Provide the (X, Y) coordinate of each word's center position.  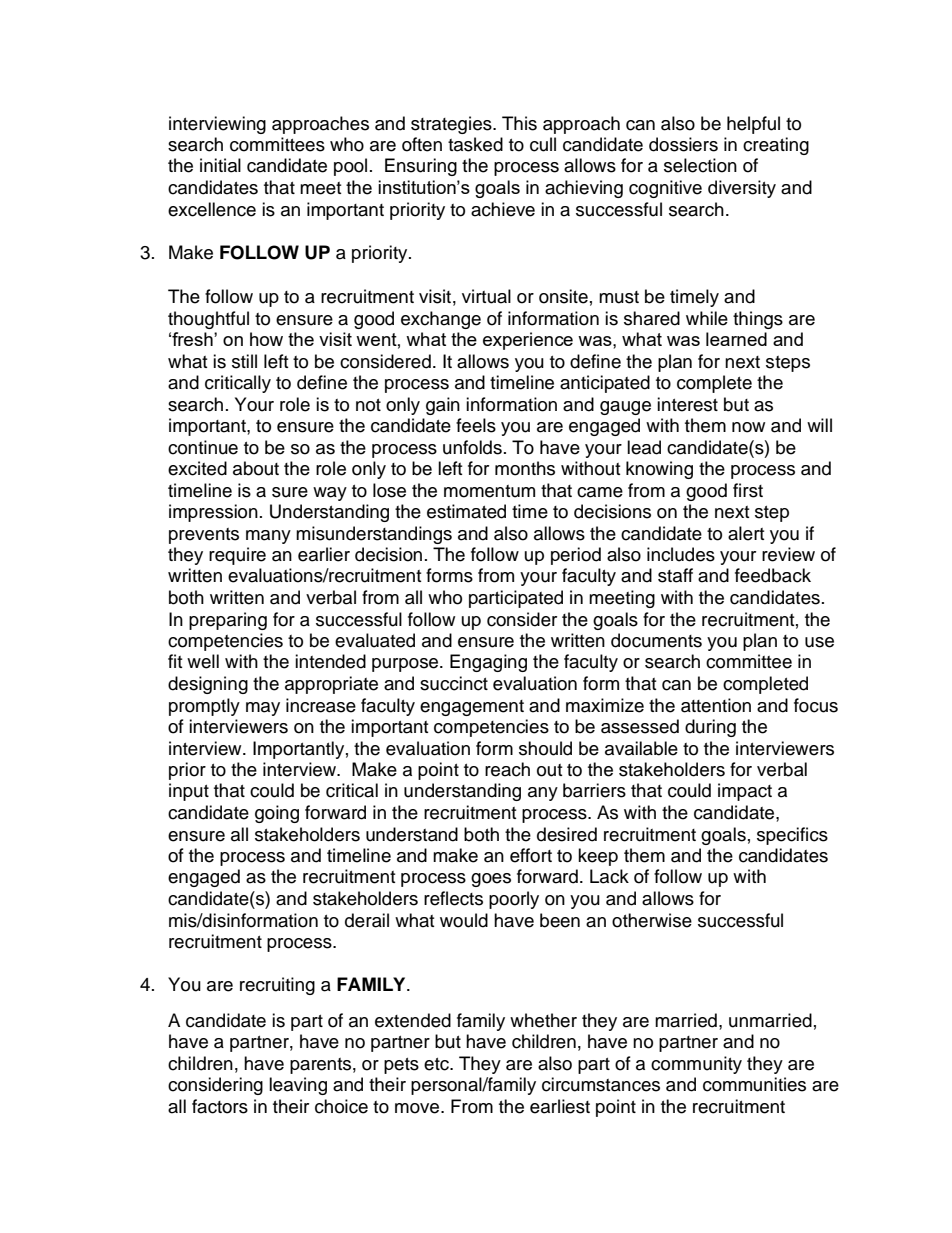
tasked (475, 144)
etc (437, 1064)
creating (776, 146)
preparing (228, 621)
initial (220, 165)
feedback (773, 575)
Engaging (488, 663)
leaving (298, 1086)
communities (754, 1084)
